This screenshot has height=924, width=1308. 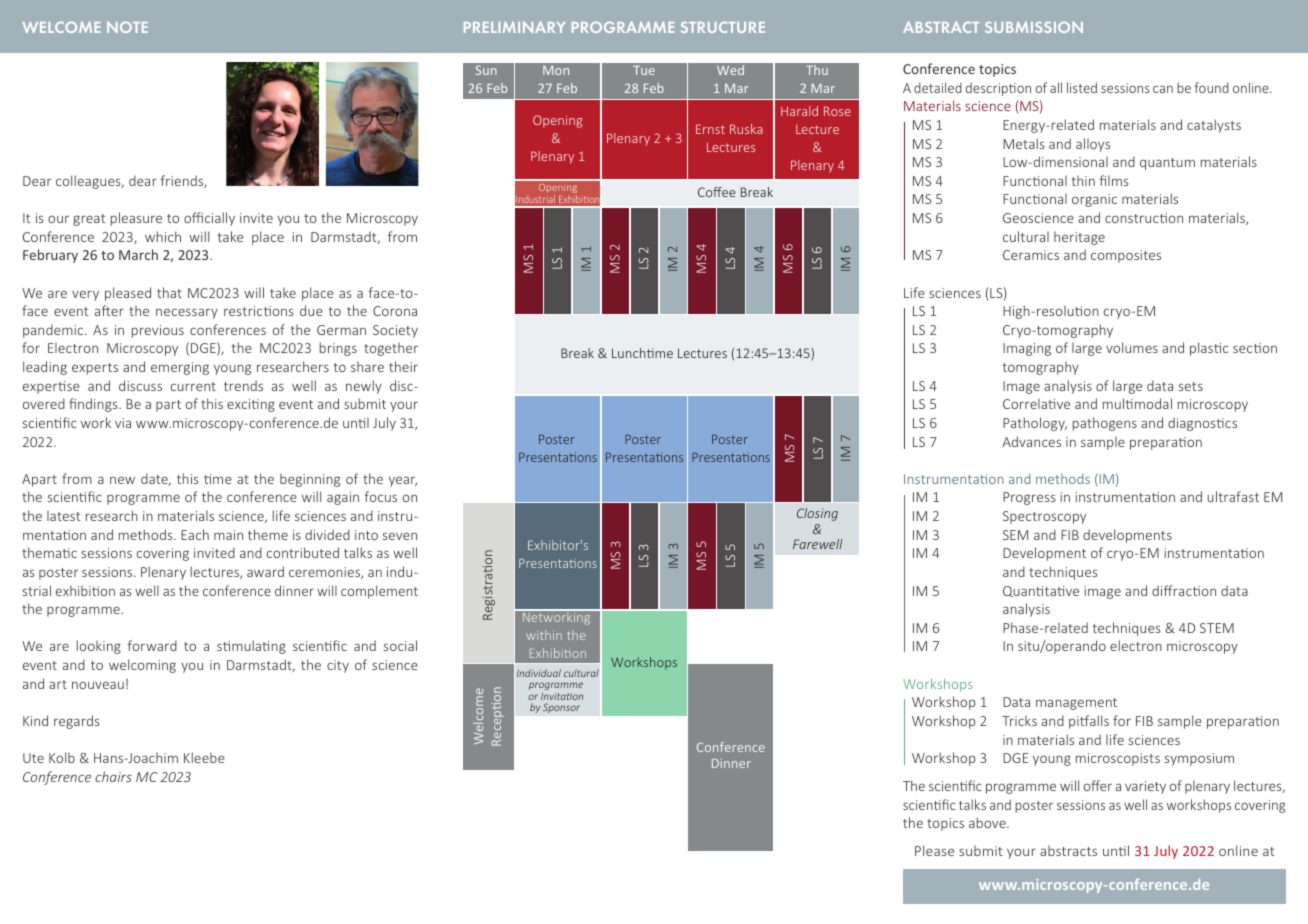 What do you see at coordinates (539, 673) in the screenshot?
I see `Individual` at bounding box center [539, 673].
